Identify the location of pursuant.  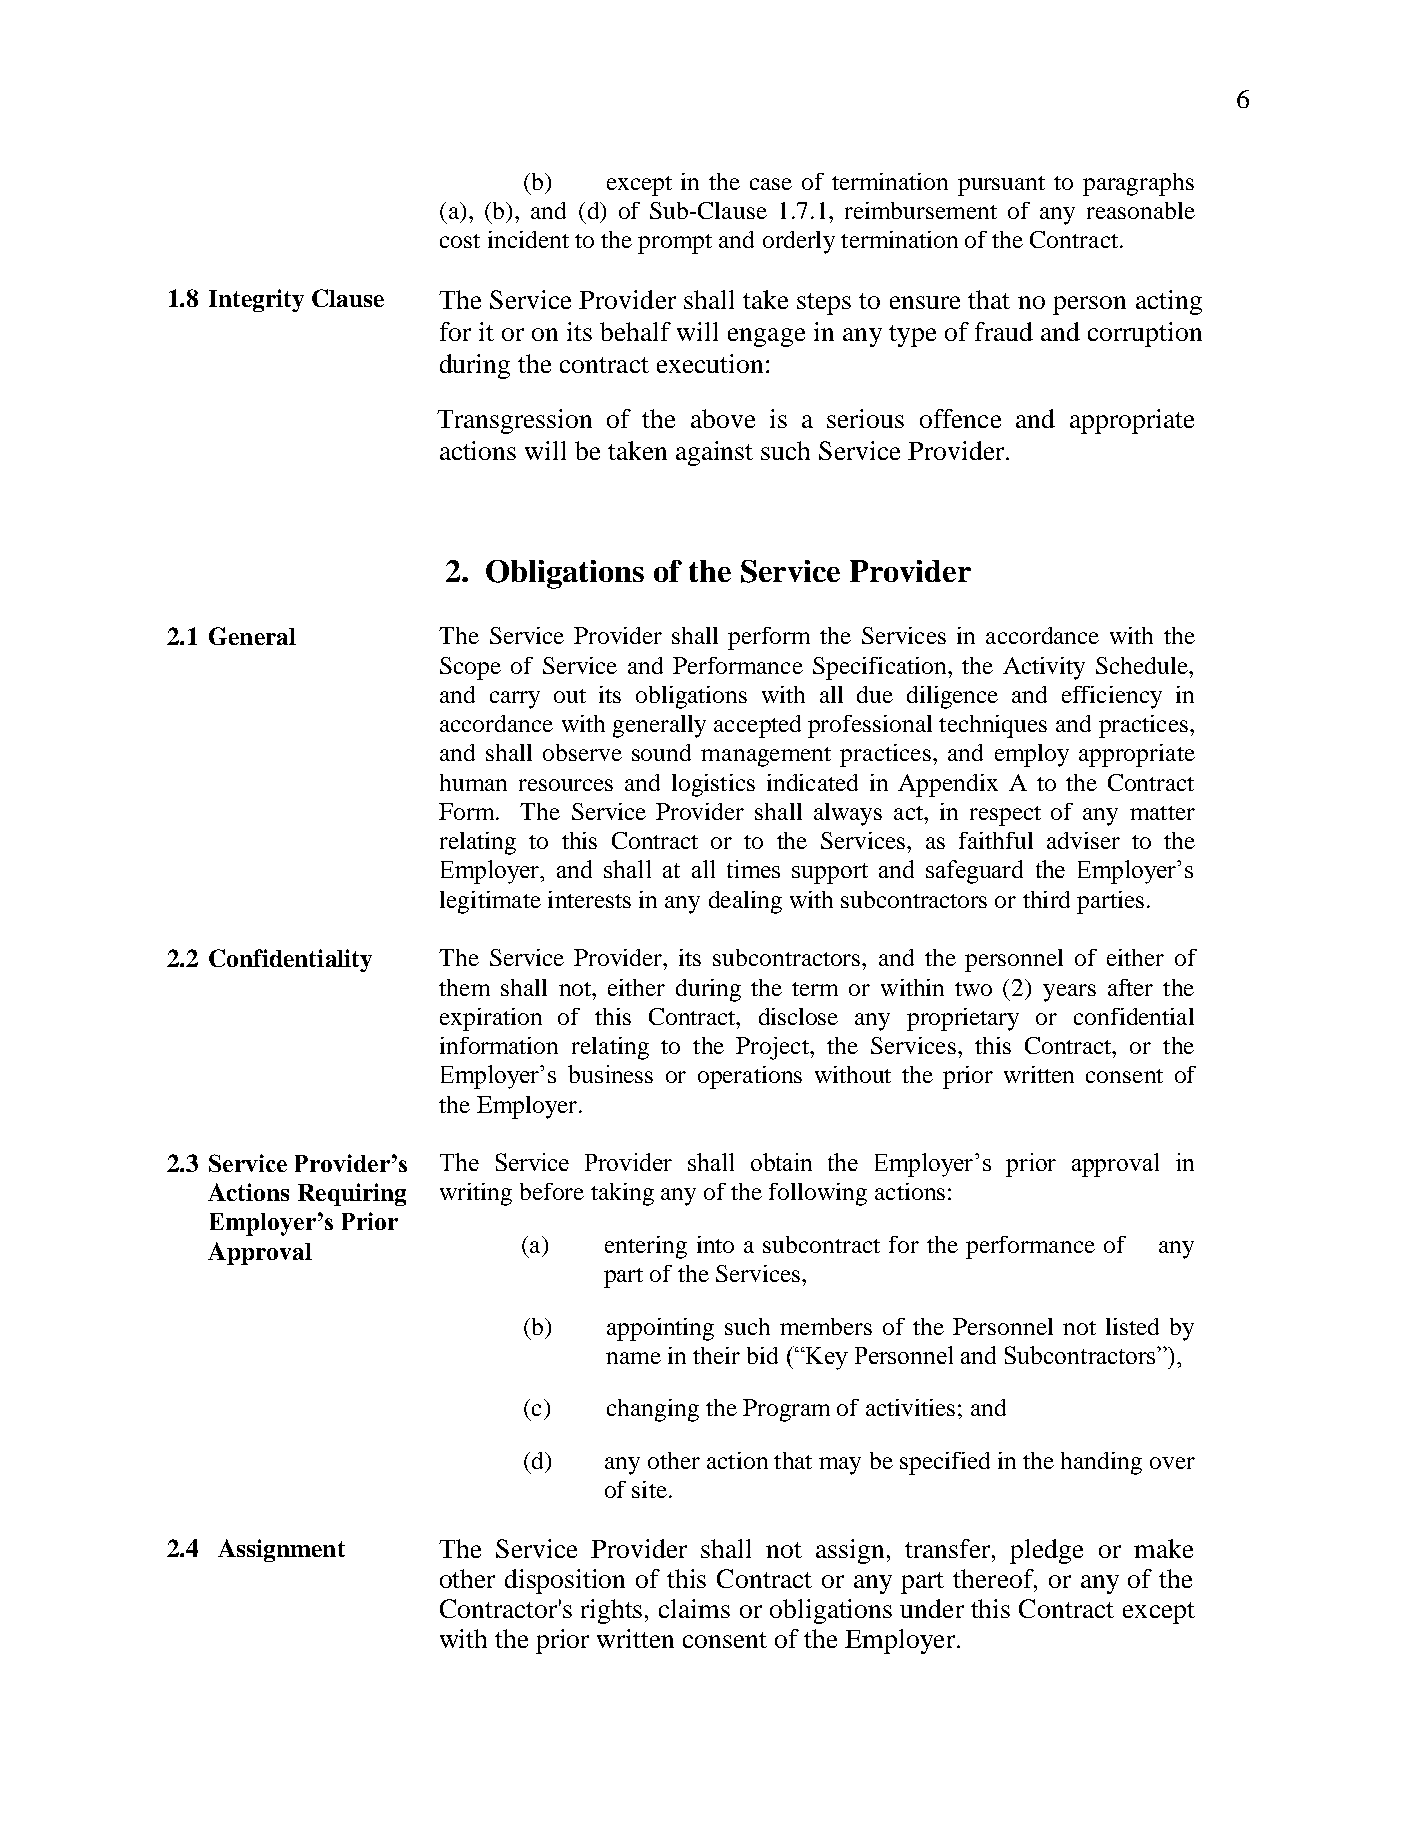
(1001, 186).
